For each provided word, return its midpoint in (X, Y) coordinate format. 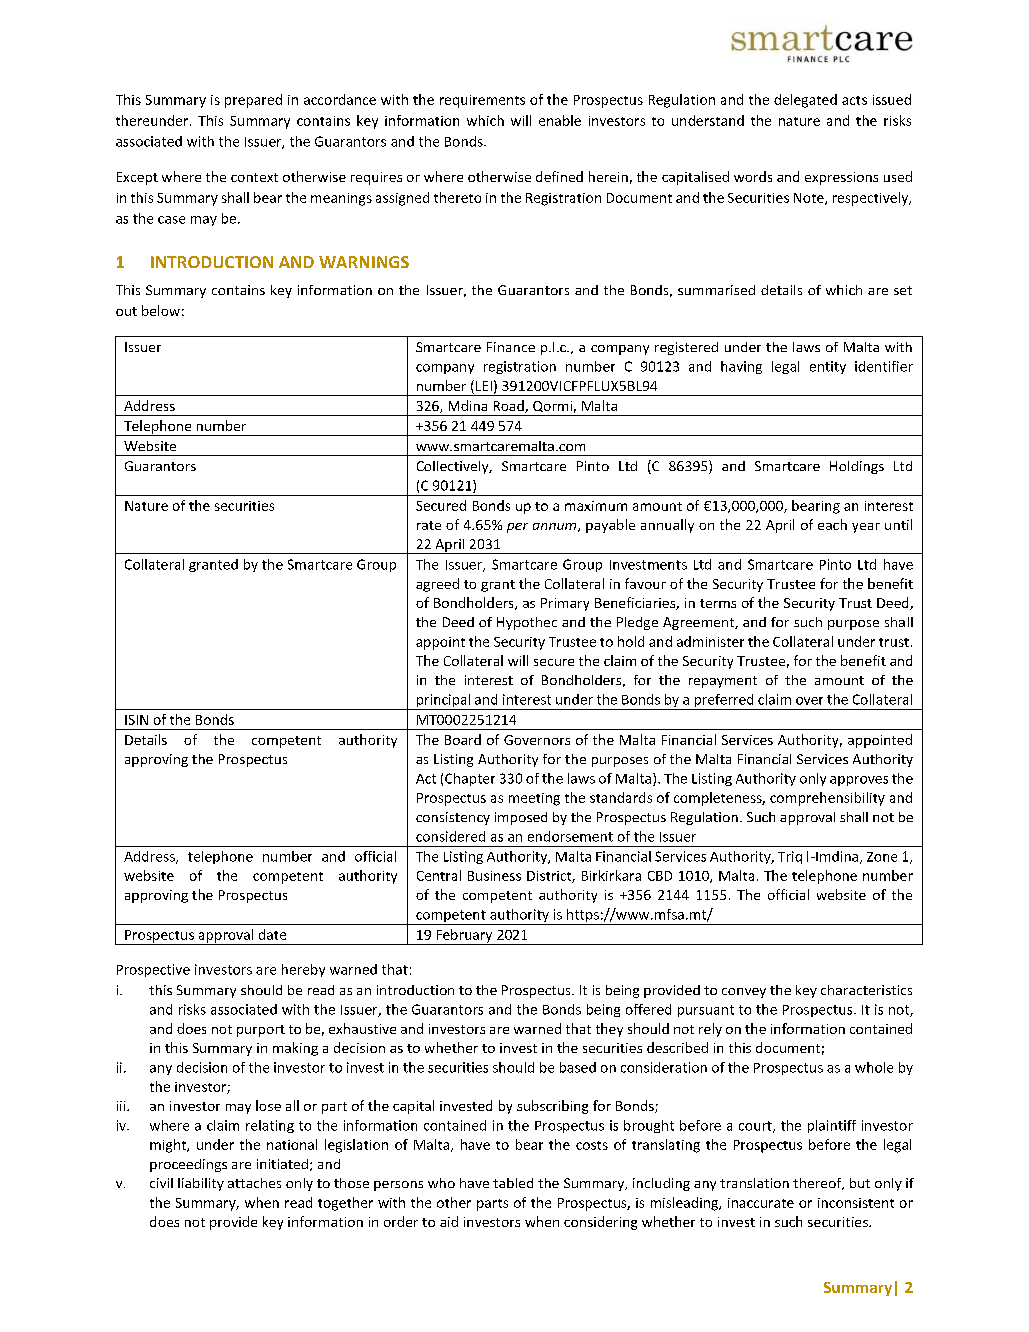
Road (510, 406)
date (272, 934)
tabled (513, 1183)
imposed (521, 818)
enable (560, 120)
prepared (253, 101)
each (832, 524)
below (161, 310)
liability (201, 1184)
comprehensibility (827, 799)
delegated (805, 101)
